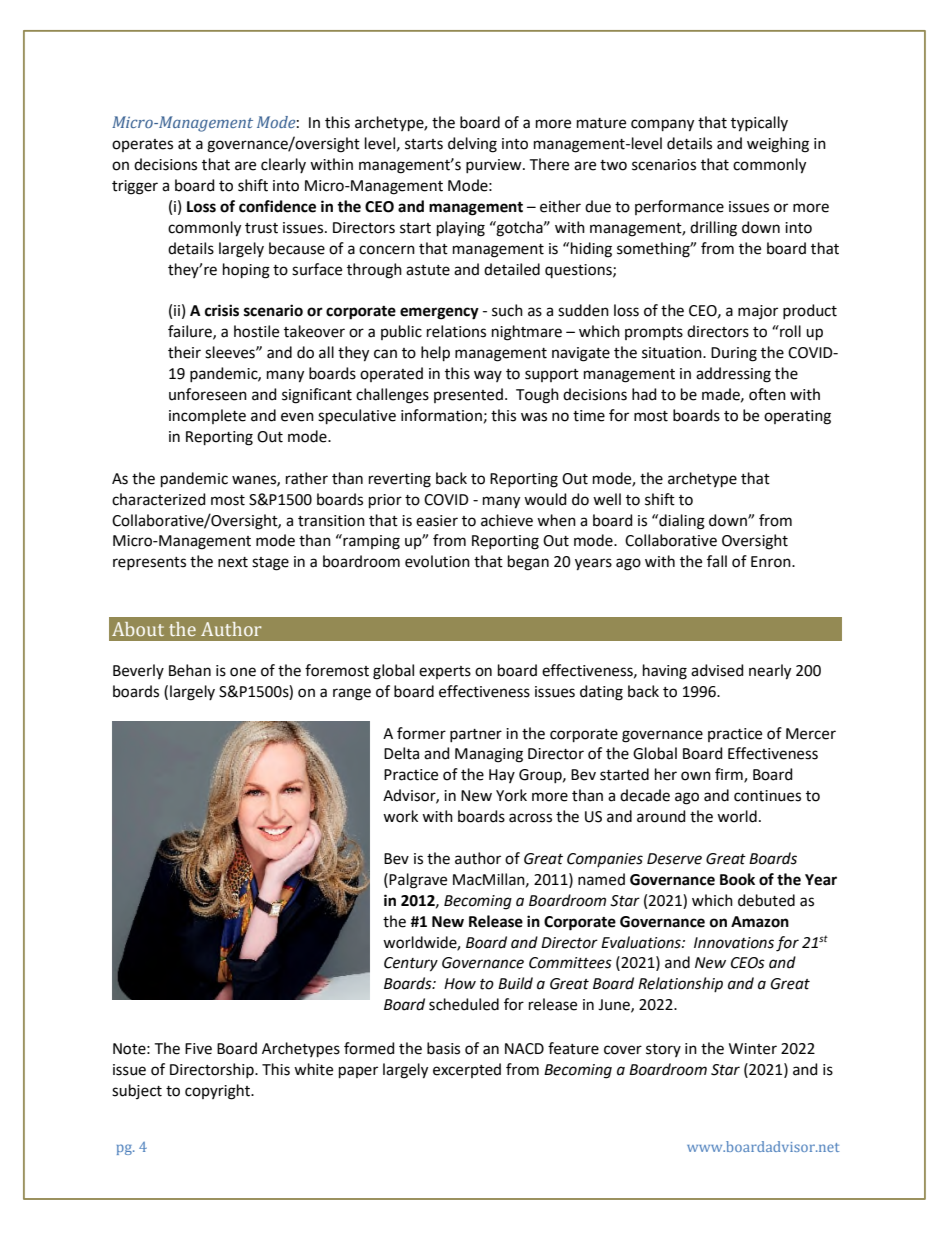  What do you see at coordinates (717, 561) in the page?
I see `fall` at bounding box center [717, 561].
